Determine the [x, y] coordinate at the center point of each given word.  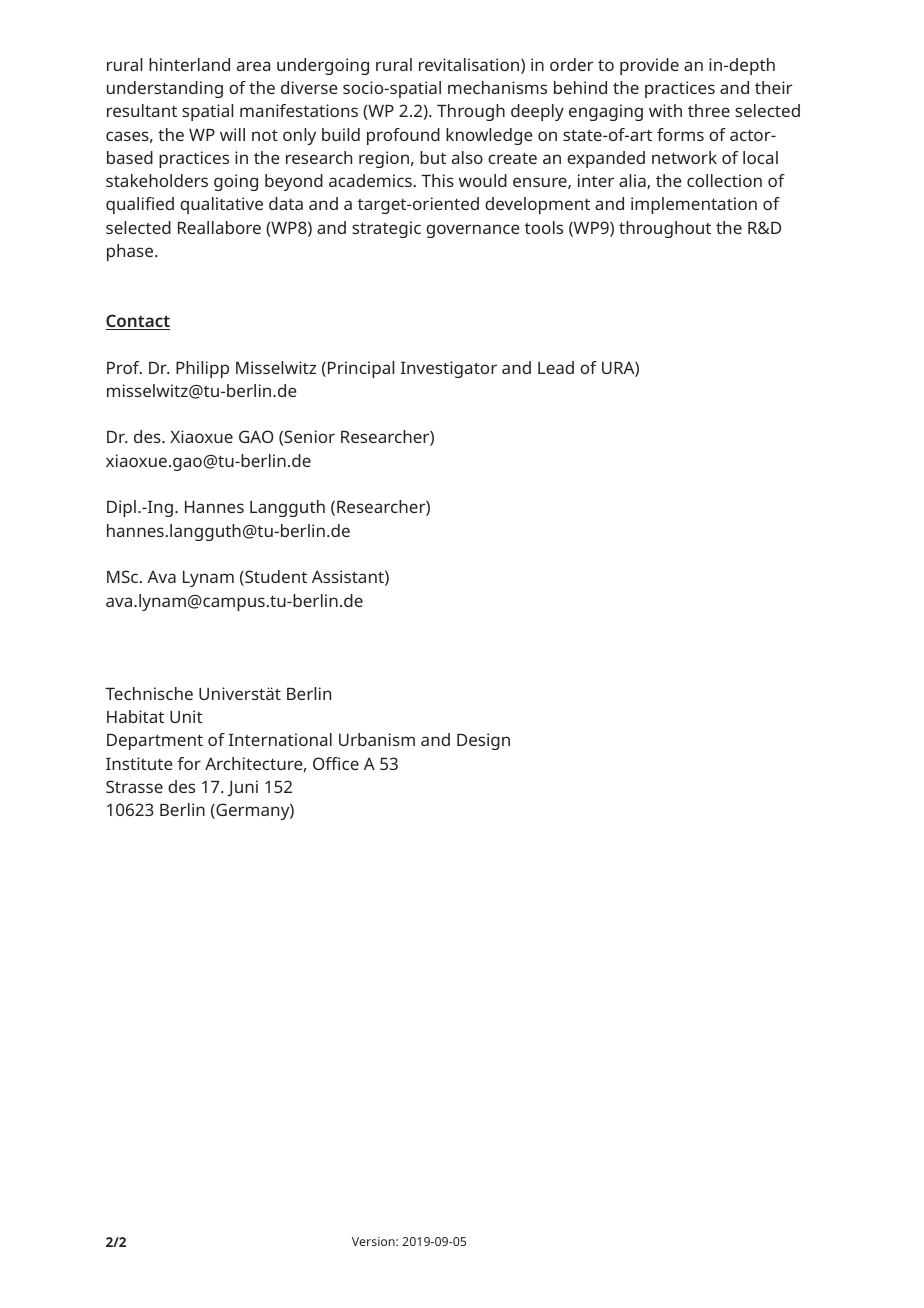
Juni [242, 788]
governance [473, 231]
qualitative [221, 205]
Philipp [202, 369]
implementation [694, 205]
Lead [556, 367]
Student [275, 578]
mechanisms [497, 87]
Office [336, 763]
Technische [149, 693]
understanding [165, 89]
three [709, 110]
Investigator [449, 369]
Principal [361, 369]
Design [483, 741]
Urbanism [377, 739]
